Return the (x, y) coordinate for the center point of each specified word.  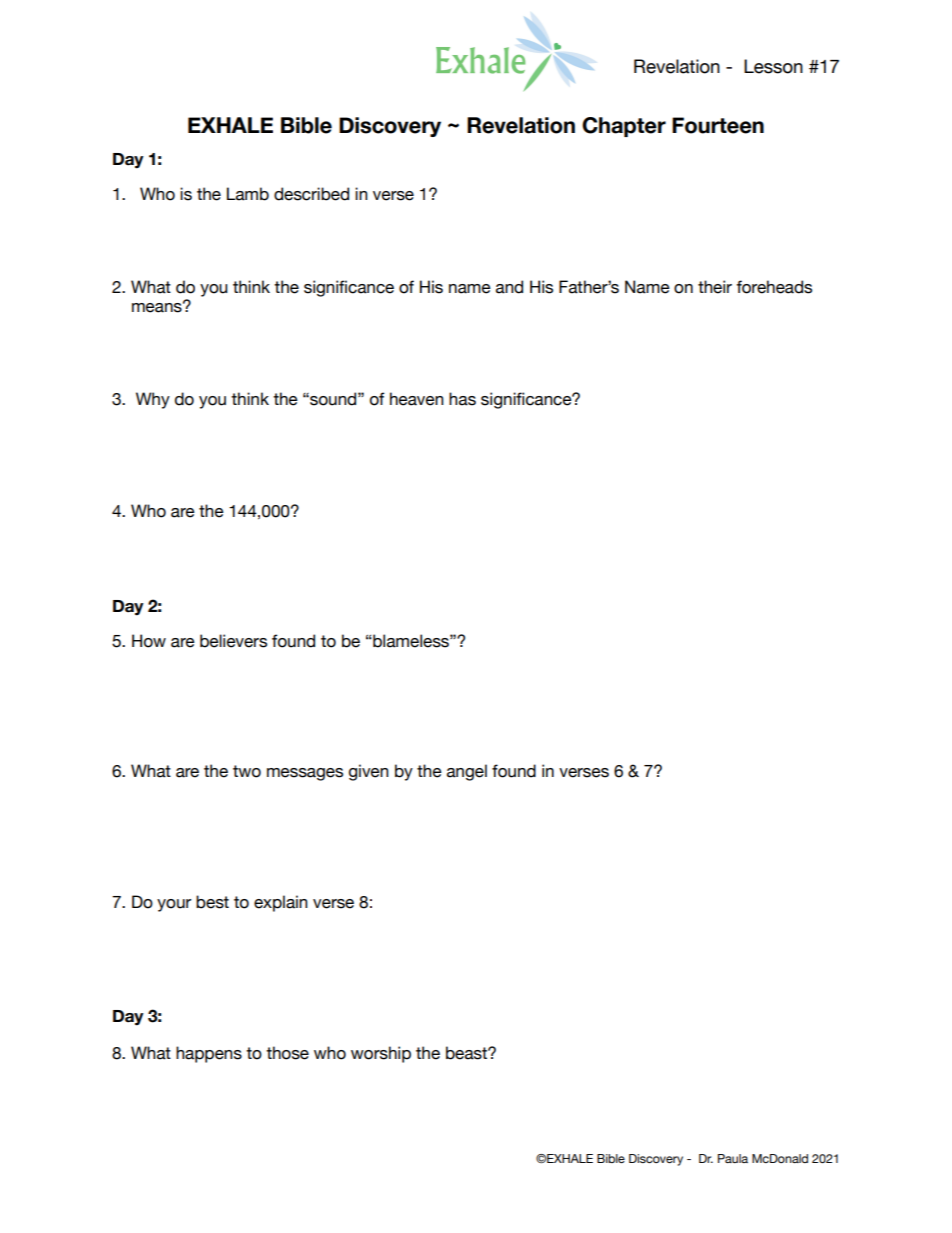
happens (209, 1054)
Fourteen (718, 125)
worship (381, 1054)
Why (153, 400)
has (462, 399)
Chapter (624, 127)
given (369, 772)
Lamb (248, 194)
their (715, 287)
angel (467, 772)
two (247, 771)
